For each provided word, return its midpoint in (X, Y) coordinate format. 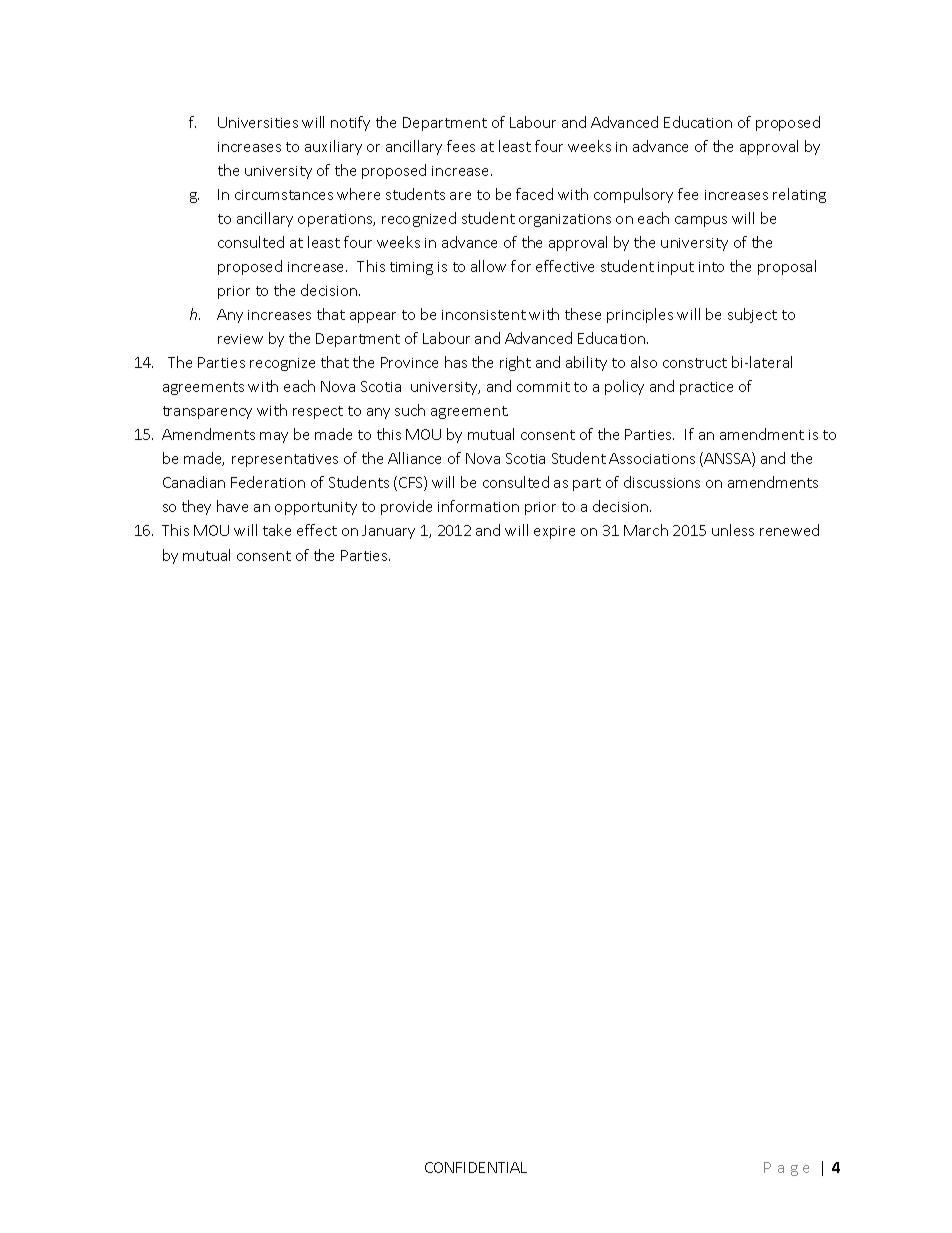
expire (554, 532)
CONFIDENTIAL (476, 1167)
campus (701, 221)
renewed (789, 530)
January (388, 532)
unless (733, 530)
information (478, 506)
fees (461, 146)
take (277, 530)
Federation (268, 482)
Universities (258, 122)
